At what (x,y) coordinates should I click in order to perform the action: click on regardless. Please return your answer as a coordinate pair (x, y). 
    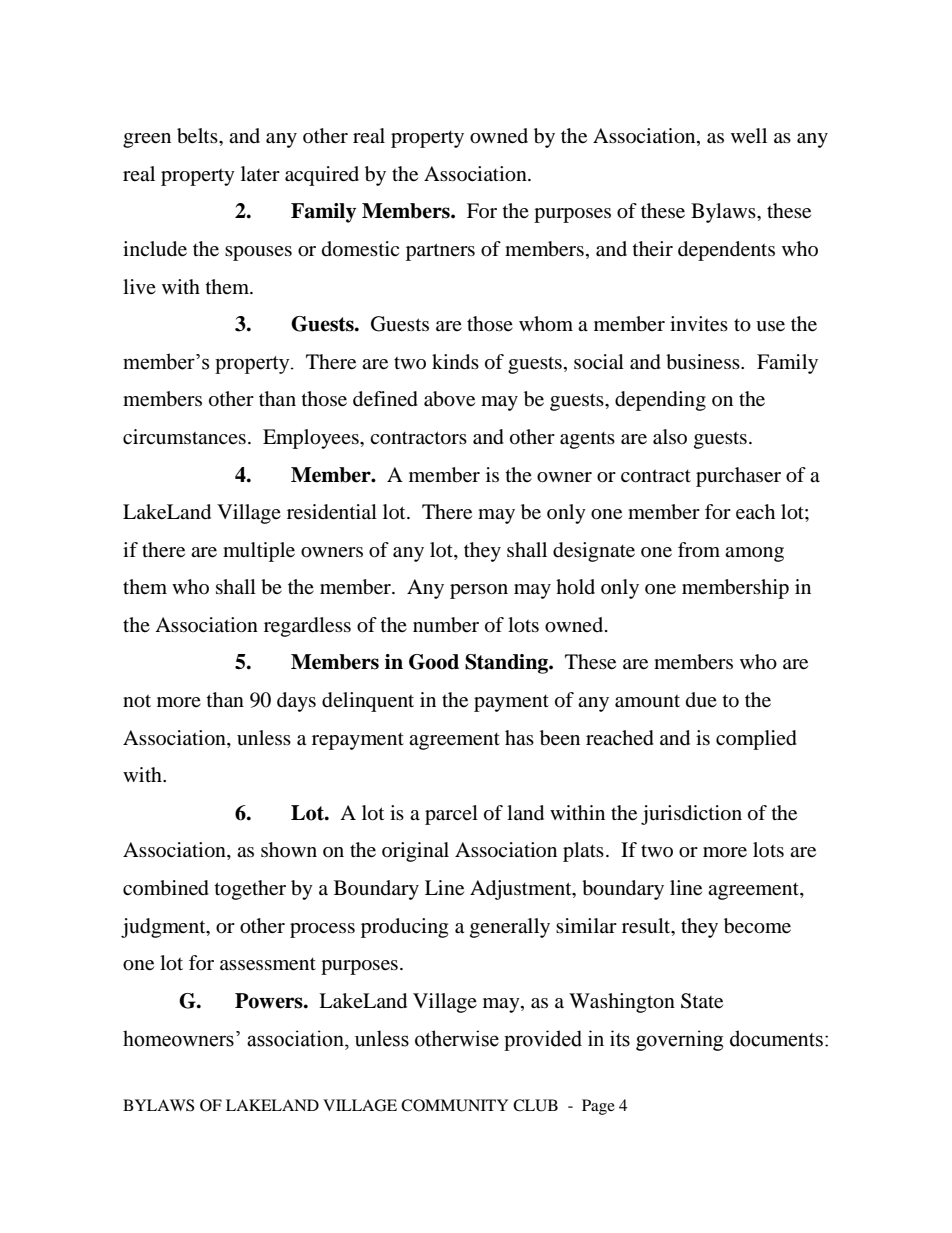
    Looking at the image, I should click on (307, 627).
